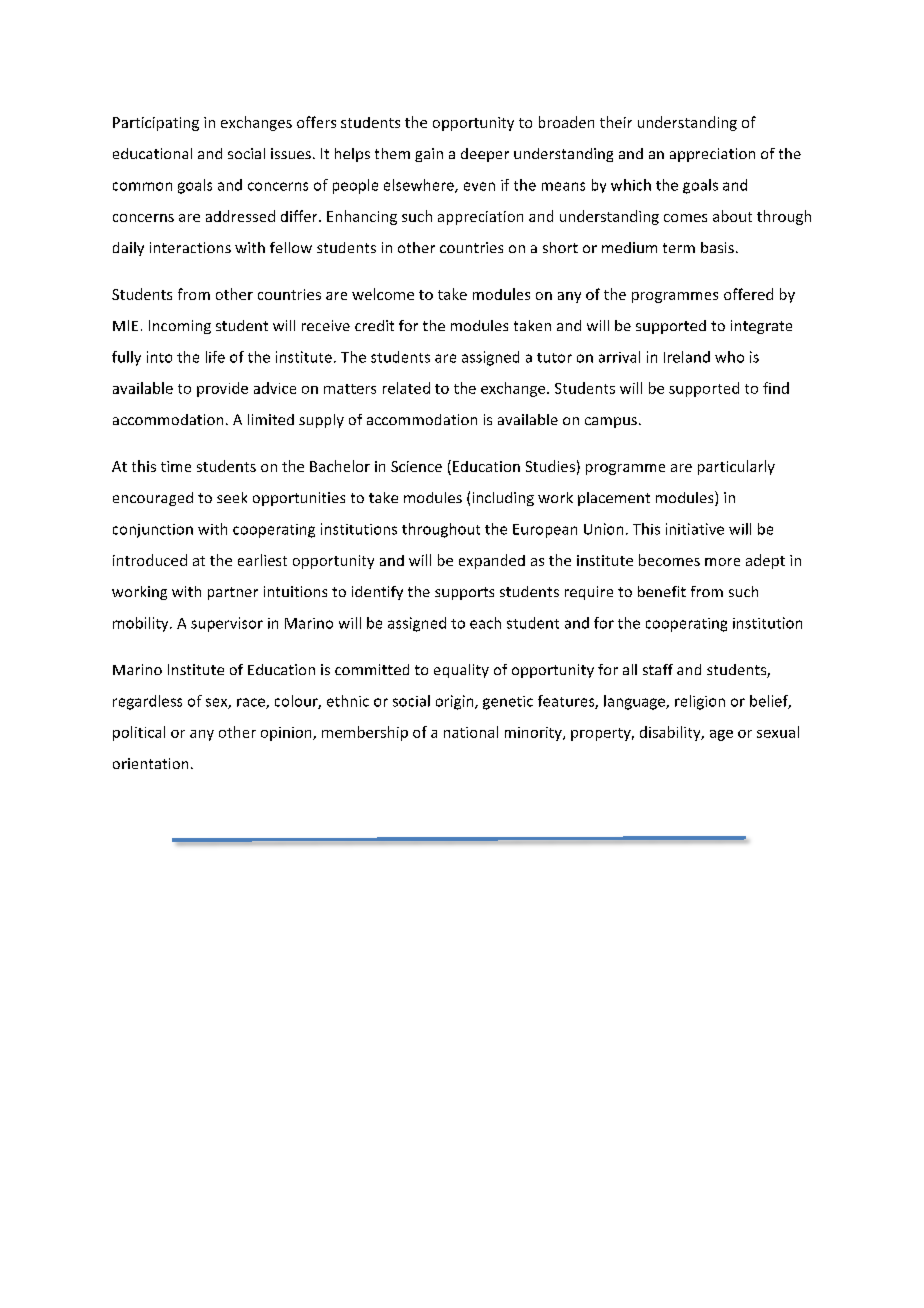 This screenshot has width=924, height=1308. What do you see at coordinates (416, 466) in the screenshot?
I see `Science` at bounding box center [416, 466].
